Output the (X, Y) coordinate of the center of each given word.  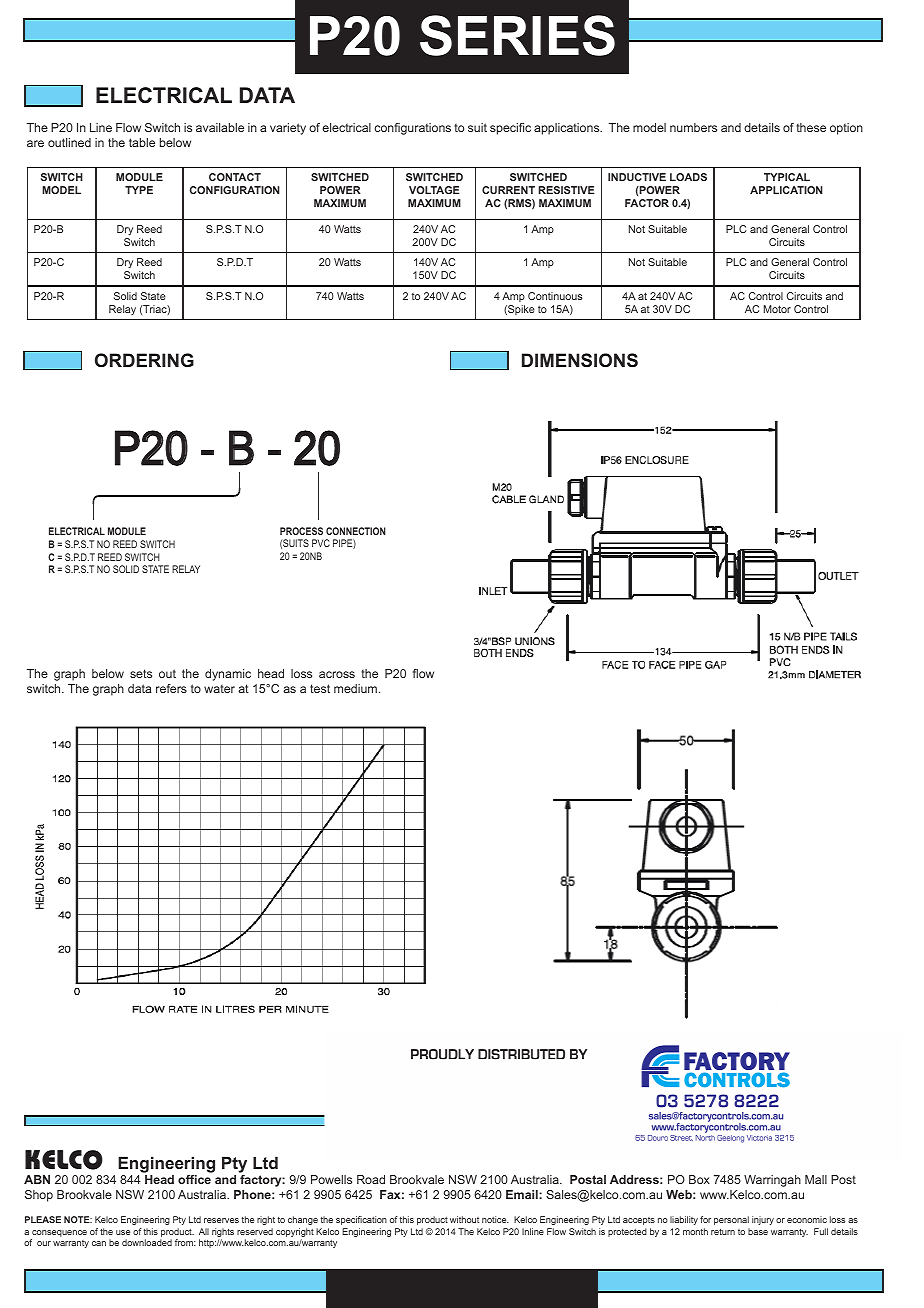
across (337, 674)
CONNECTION (356, 531)
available (220, 127)
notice (495, 1219)
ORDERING (144, 360)
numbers (693, 127)
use (123, 1232)
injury (763, 1220)
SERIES (517, 35)
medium (357, 688)
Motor (777, 309)
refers (171, 688)
